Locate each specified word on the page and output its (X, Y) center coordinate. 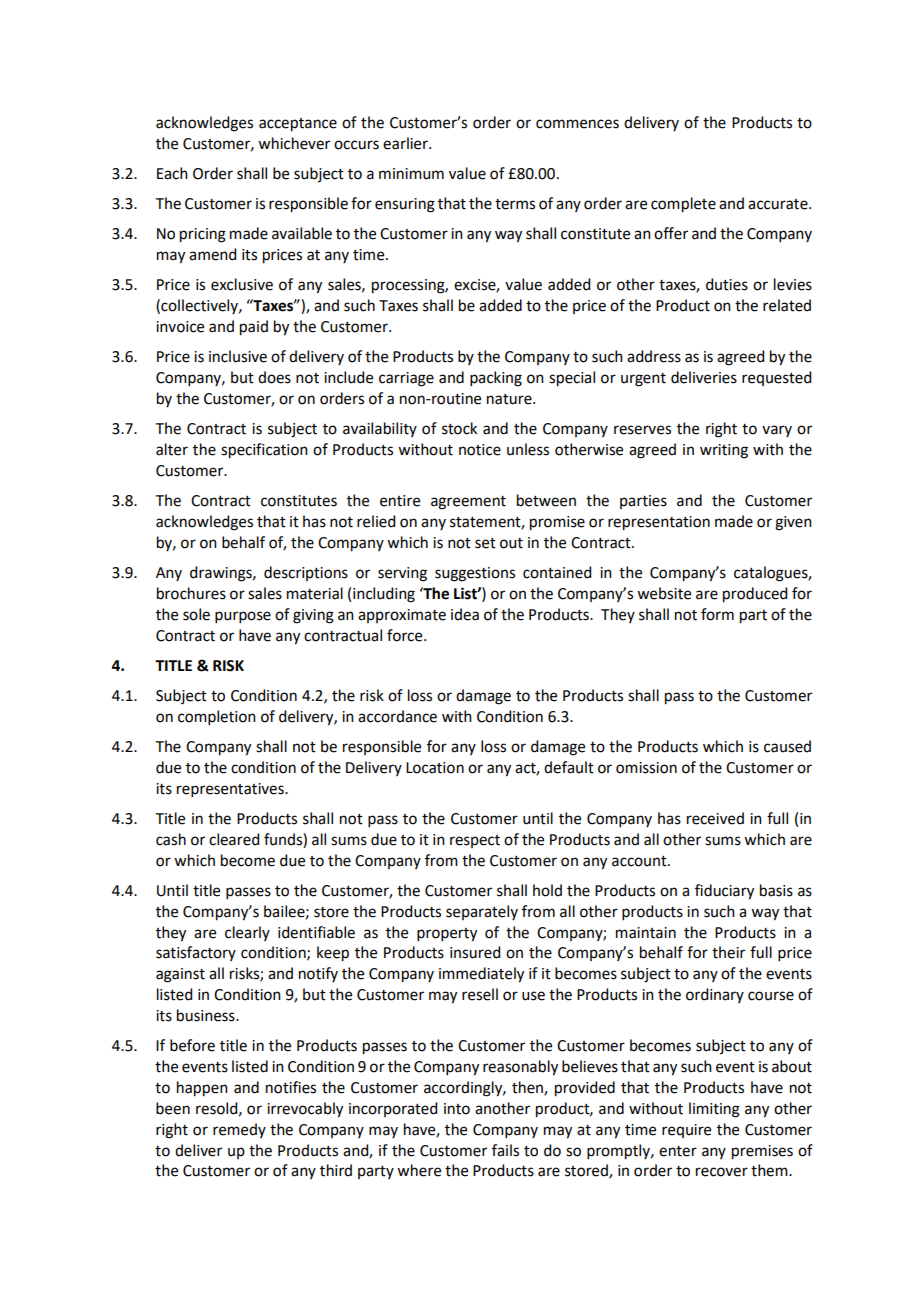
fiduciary (724, 892)
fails (505, 1150)
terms (515, 204)
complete (683, 205)
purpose (243, 617)
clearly (247, 933)
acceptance (298, 125)
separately (482, 912)
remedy (239, 1130)
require (686, 1131)
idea (465, 614)
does (274, 377)
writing (724, 451)
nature (510, 399)
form (717, 614)
